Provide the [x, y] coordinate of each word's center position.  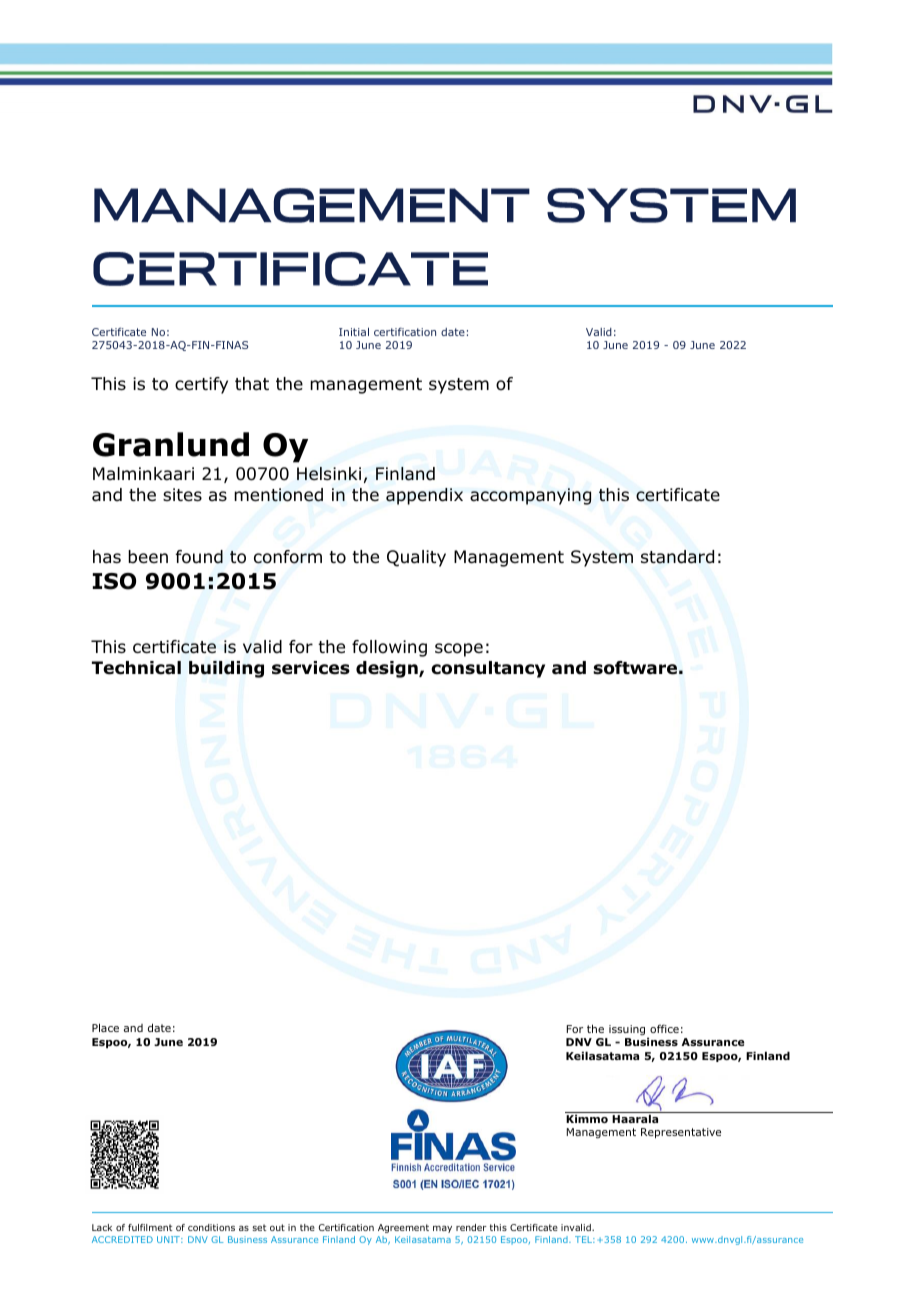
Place [105, 1027]
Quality [416, 558]
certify [201, 385]
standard [677, 557]
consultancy [488, 669]
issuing [628, 1031]
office [664, 1028]
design [388, 669]
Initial [354, 332]
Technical [136, 668]
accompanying [530, 496]
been [148, 557]
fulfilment [150, 1227]
